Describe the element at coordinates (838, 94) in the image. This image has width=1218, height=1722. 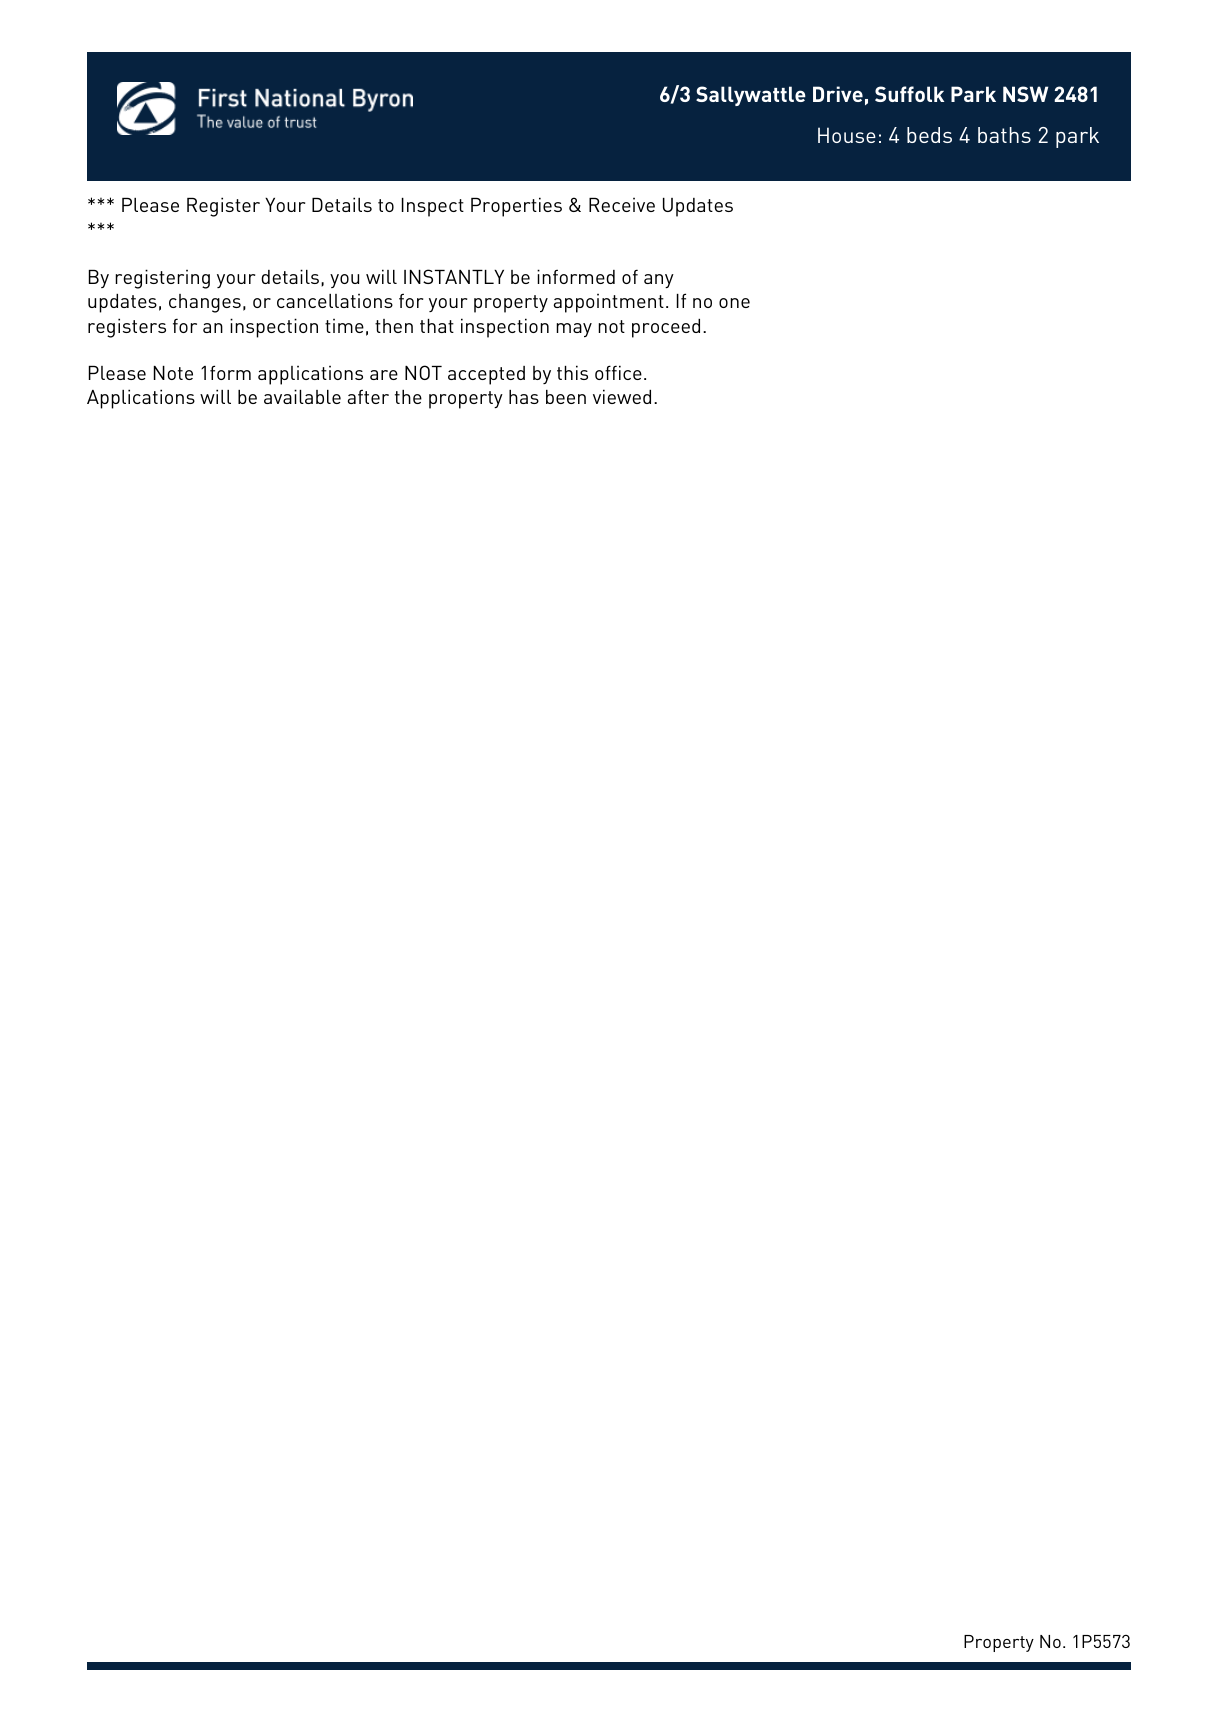
I see `Drive` at that location.
